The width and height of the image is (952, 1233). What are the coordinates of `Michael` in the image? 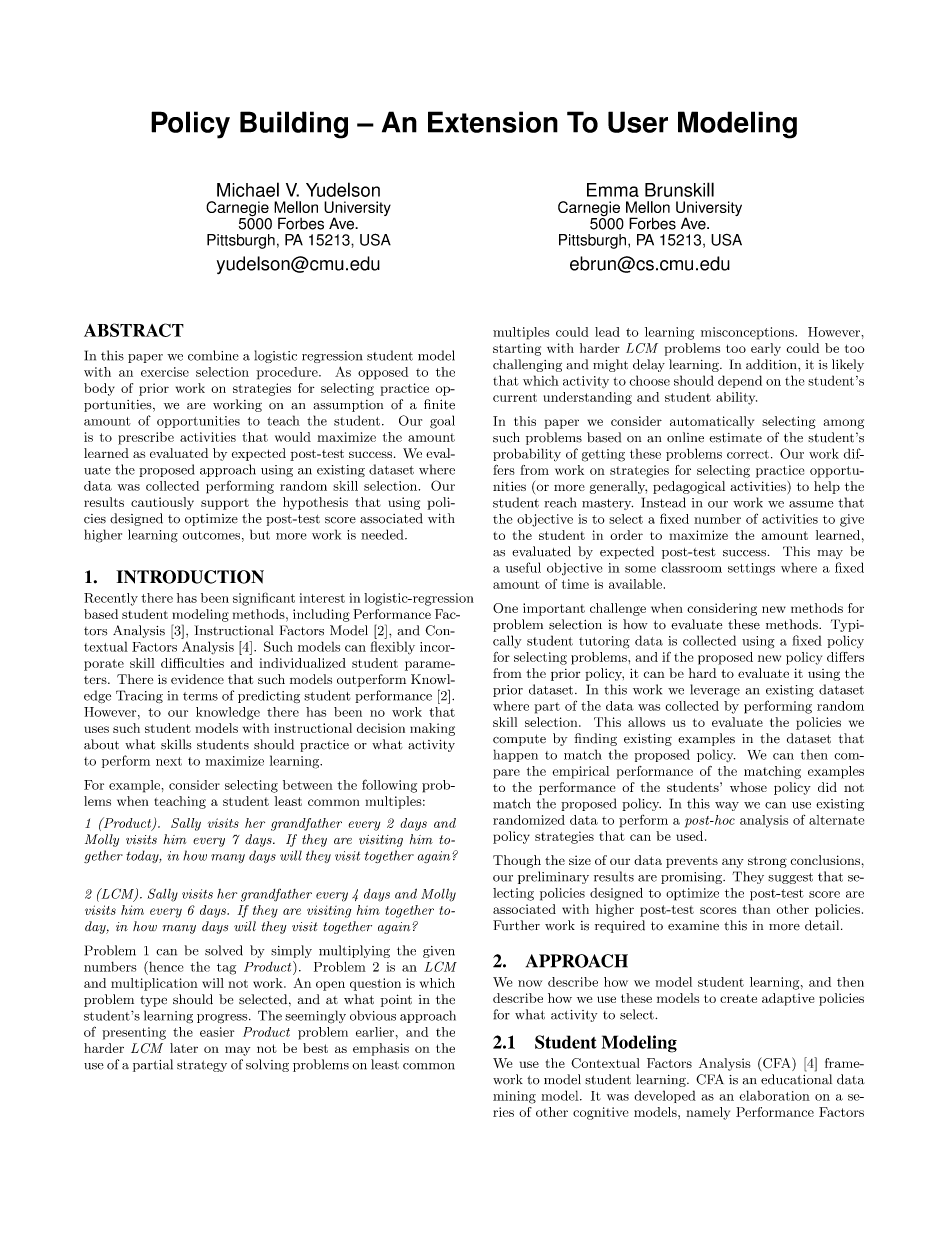 It's located at (248, 189).
